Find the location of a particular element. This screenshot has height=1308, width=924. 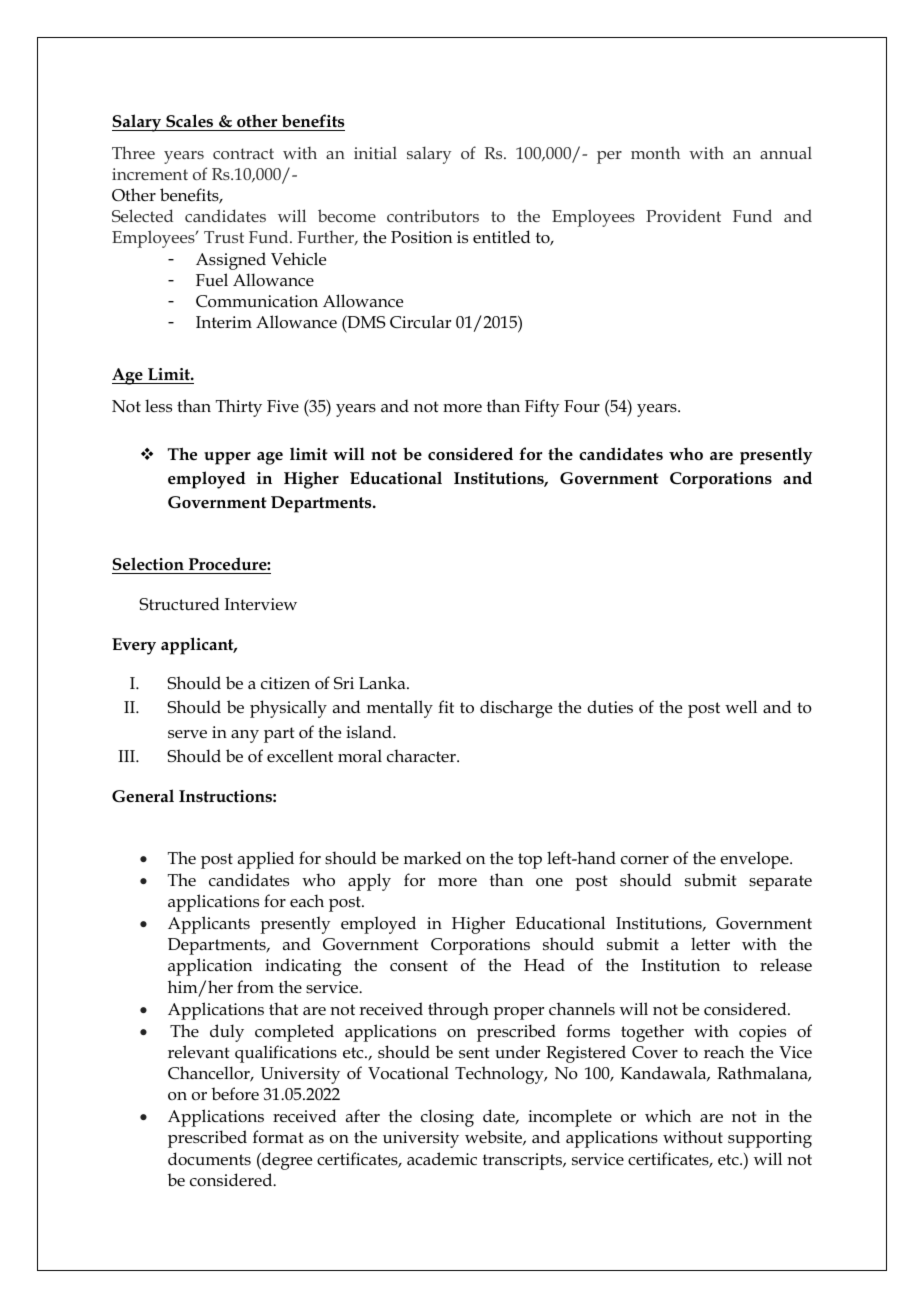

initial is located at coordinates (375, 152).
